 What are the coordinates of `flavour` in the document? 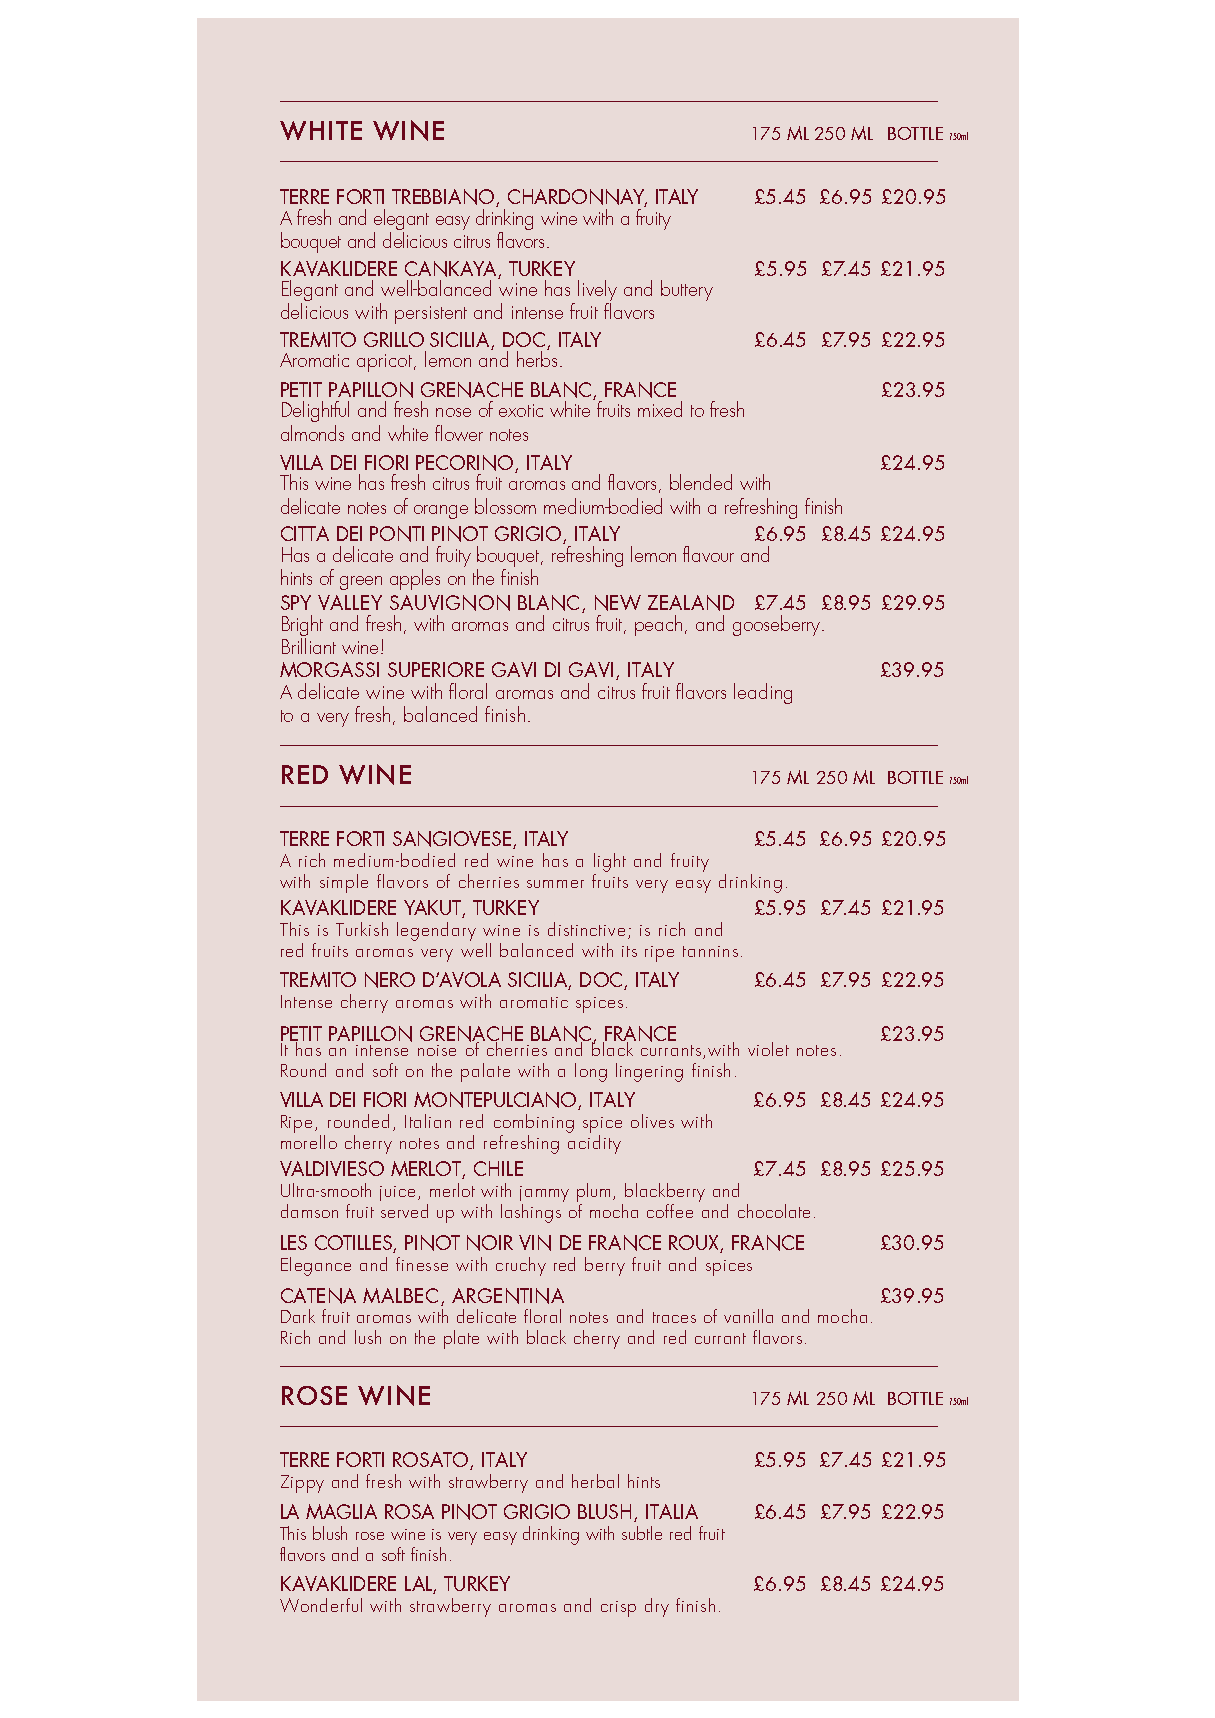 It's located at (708, 554).
